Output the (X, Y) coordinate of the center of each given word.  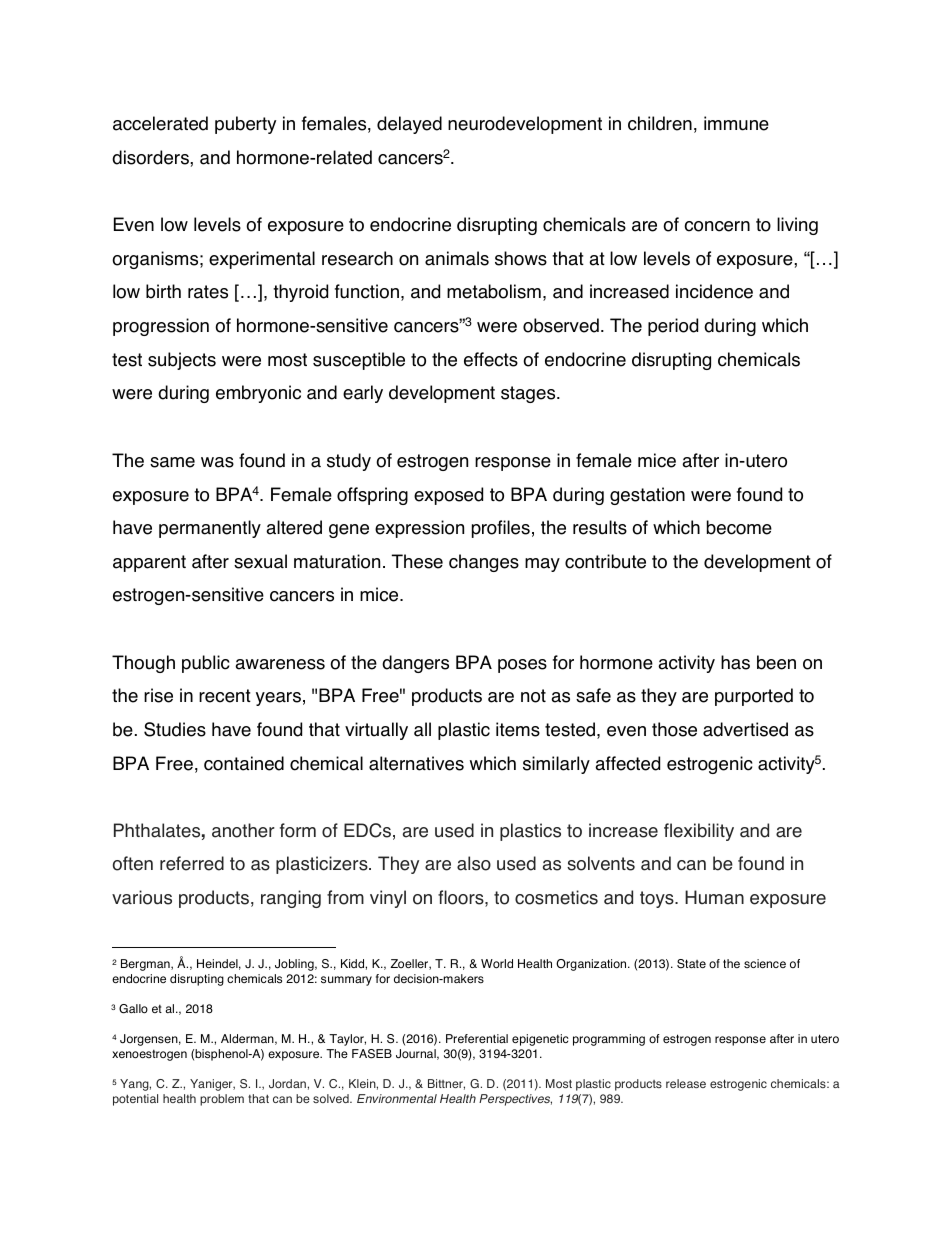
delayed (409, 125)
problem (222, 1100)
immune (736, 123)
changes (484, 563)
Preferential (477, 1038)
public (206, 664)
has (735, 662)
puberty (245, 125)
